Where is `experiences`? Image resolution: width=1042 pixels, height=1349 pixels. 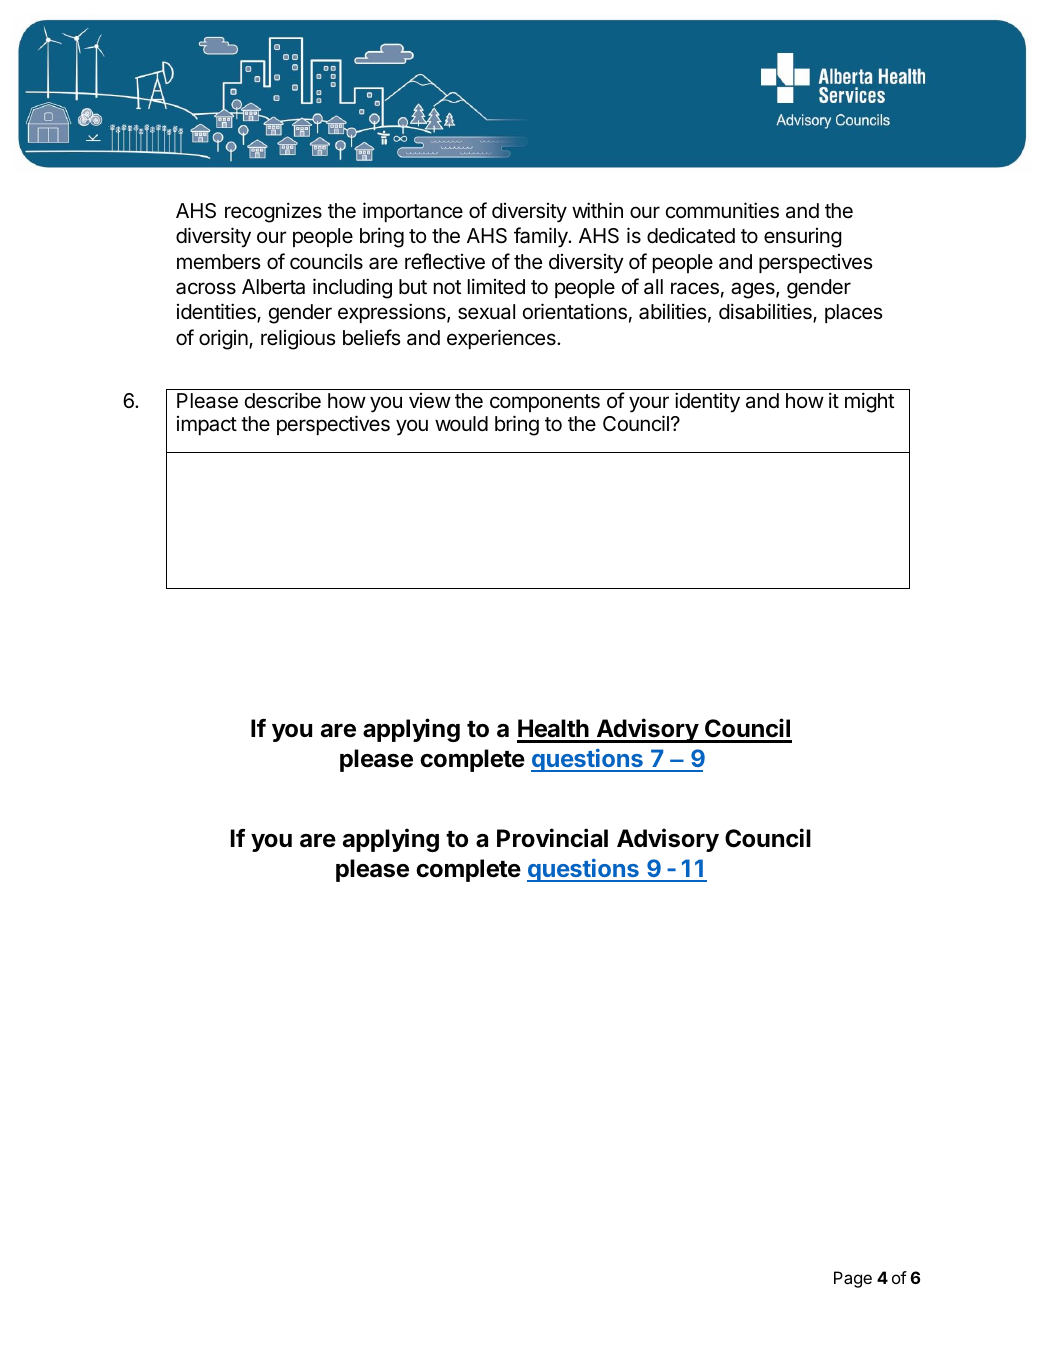
experiences is located at coordinates (502, 339).
